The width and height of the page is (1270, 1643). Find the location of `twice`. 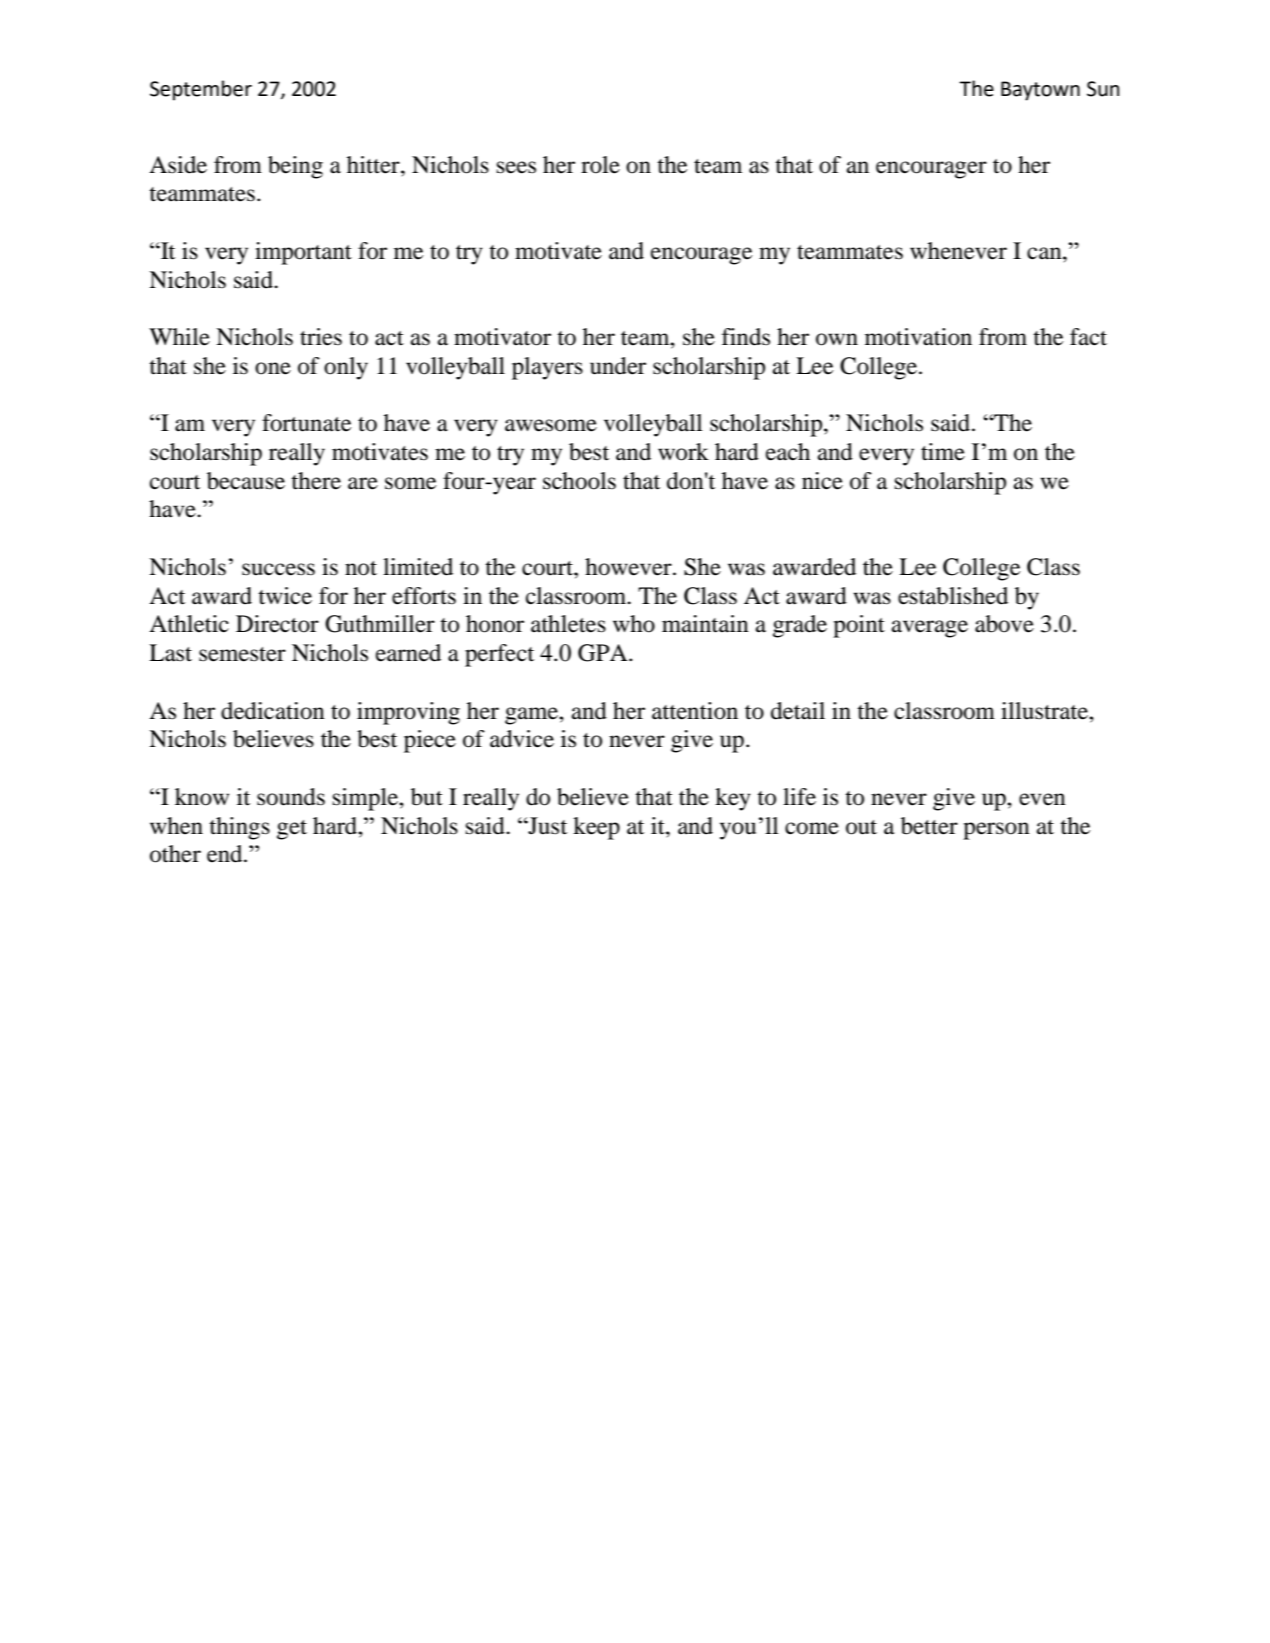

twice is located at coordinates (285, 596).
